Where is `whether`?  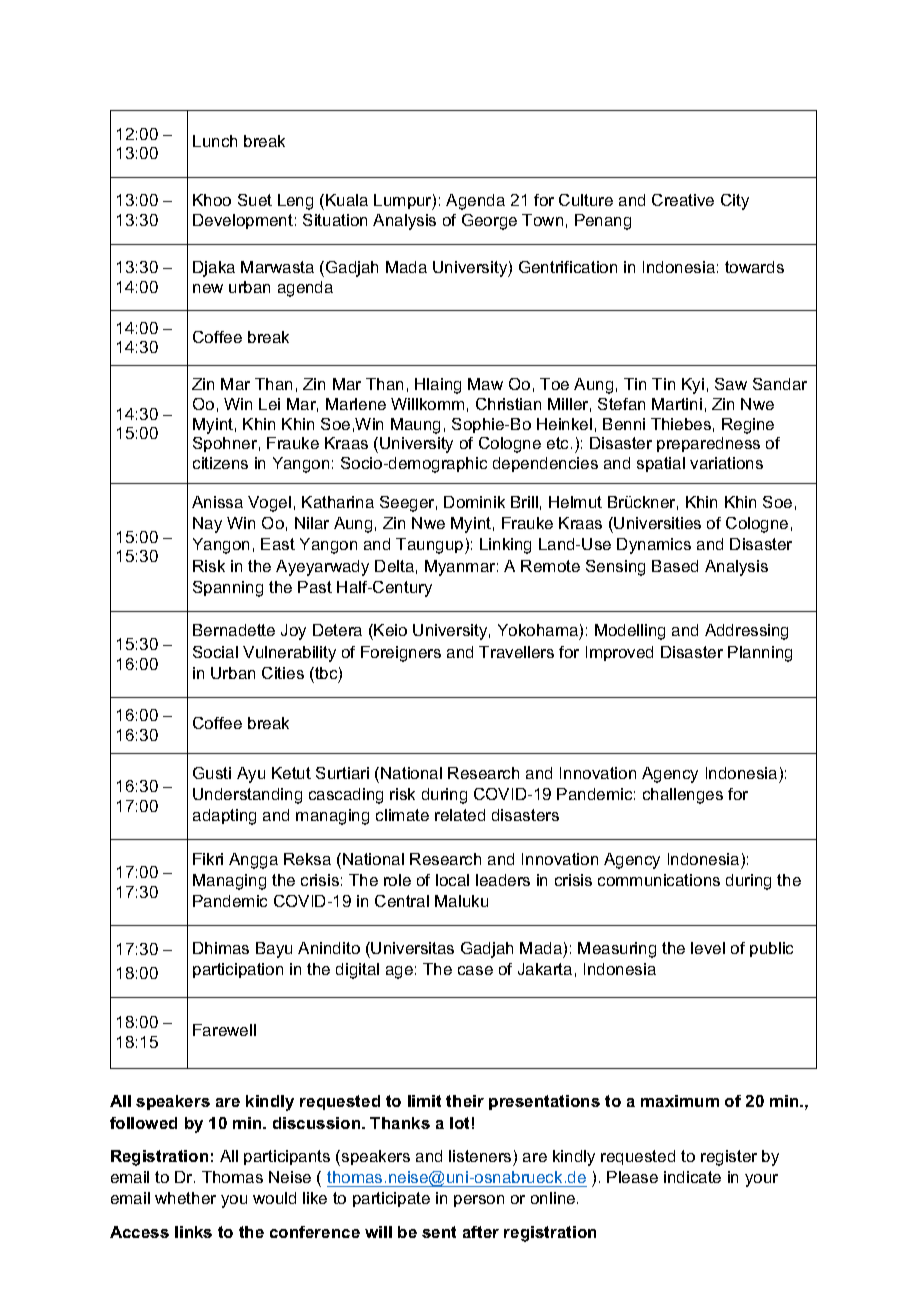 whether is located at coordinates (185, 1198).
